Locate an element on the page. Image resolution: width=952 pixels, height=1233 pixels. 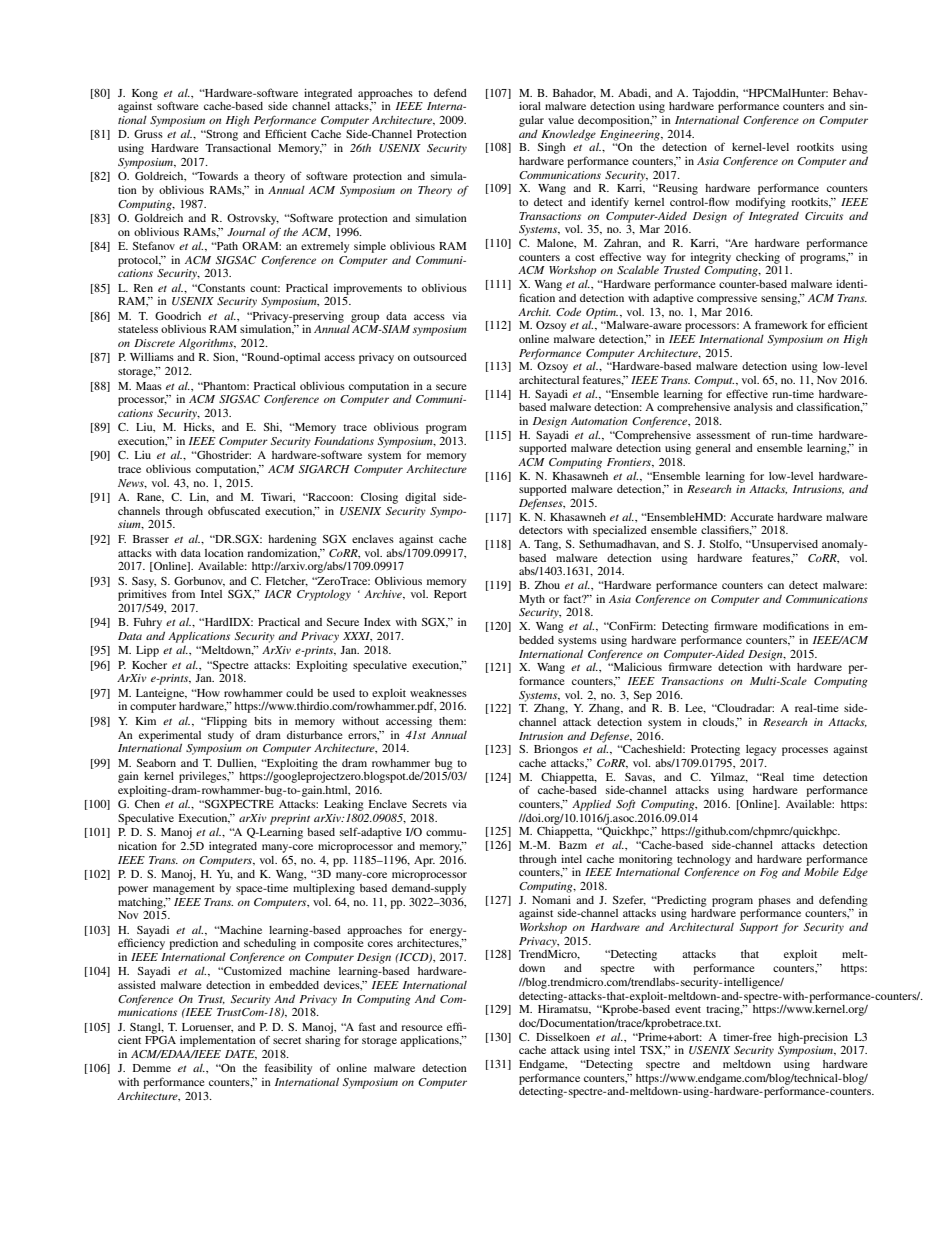
privileges is located at coordinates (204, 777).
